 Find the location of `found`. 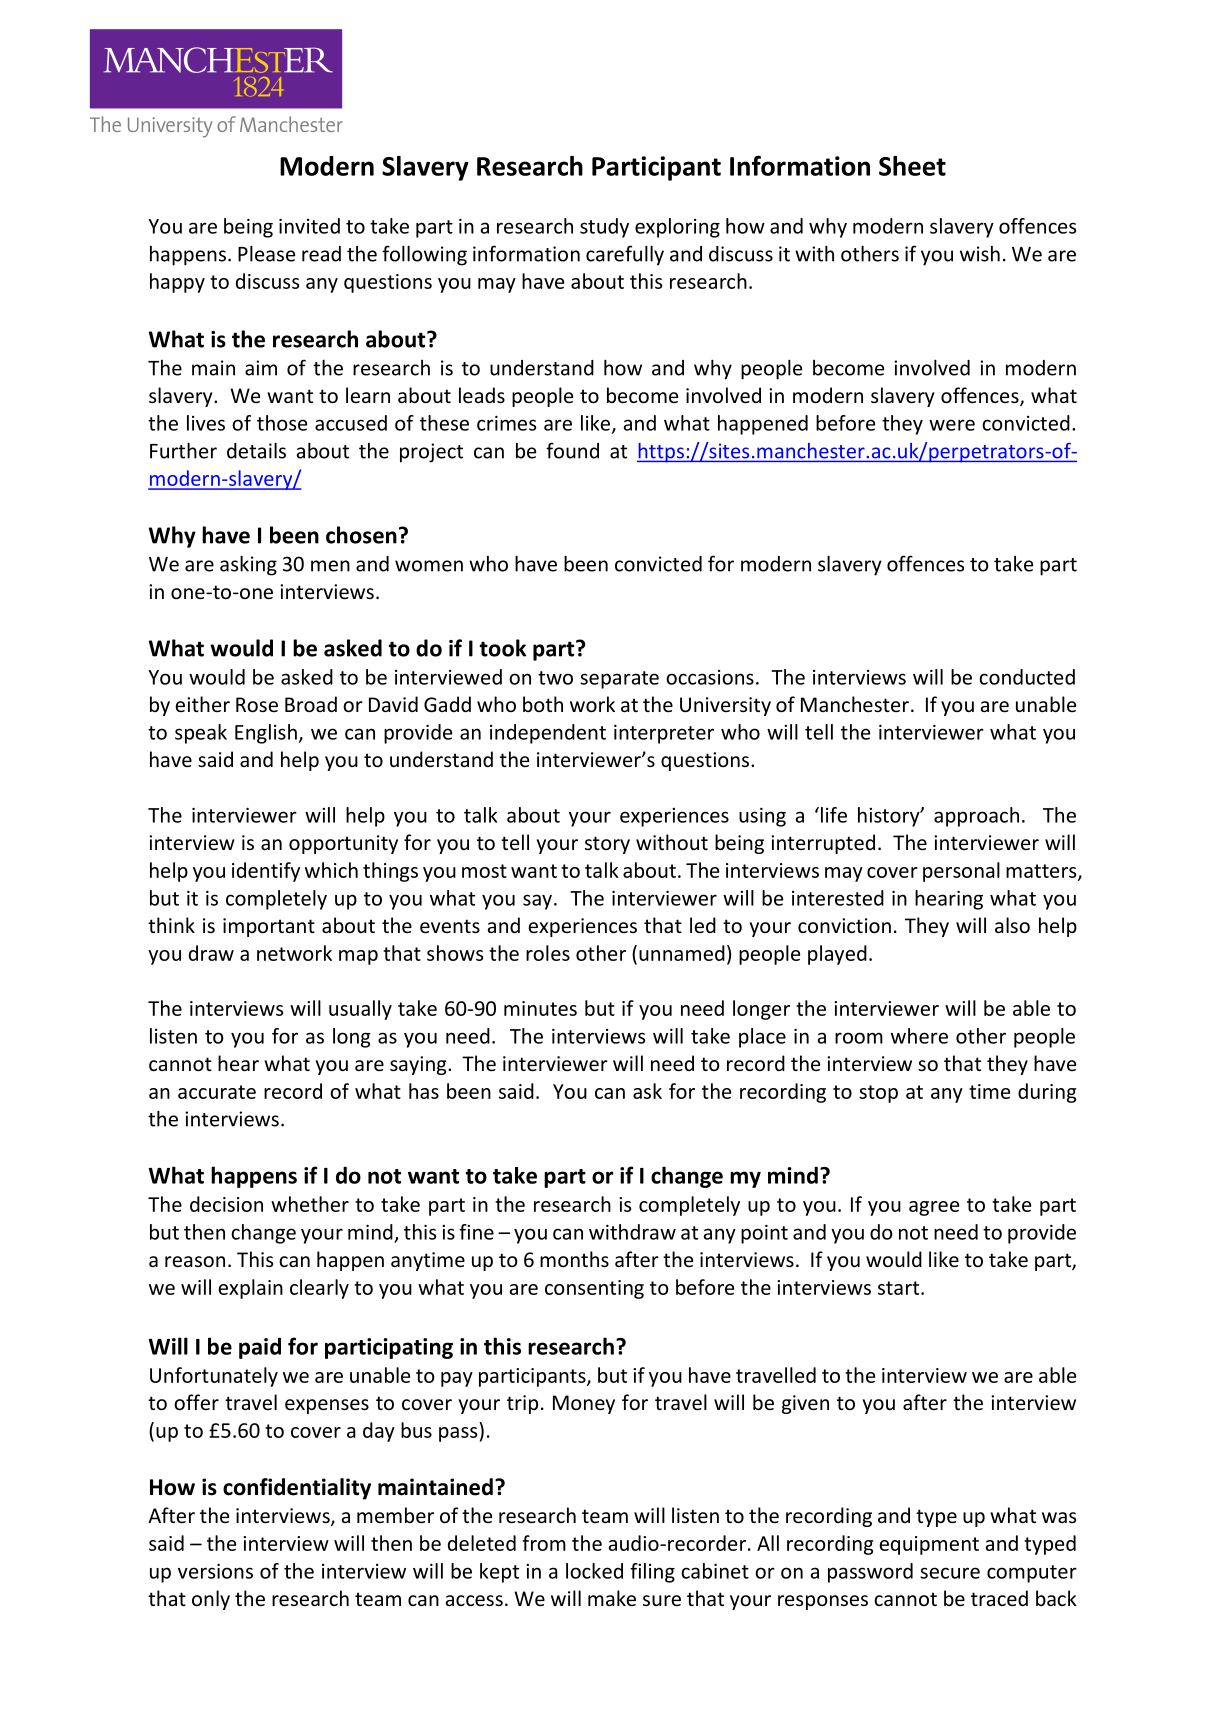

found is located at coordinates (572, 450).
